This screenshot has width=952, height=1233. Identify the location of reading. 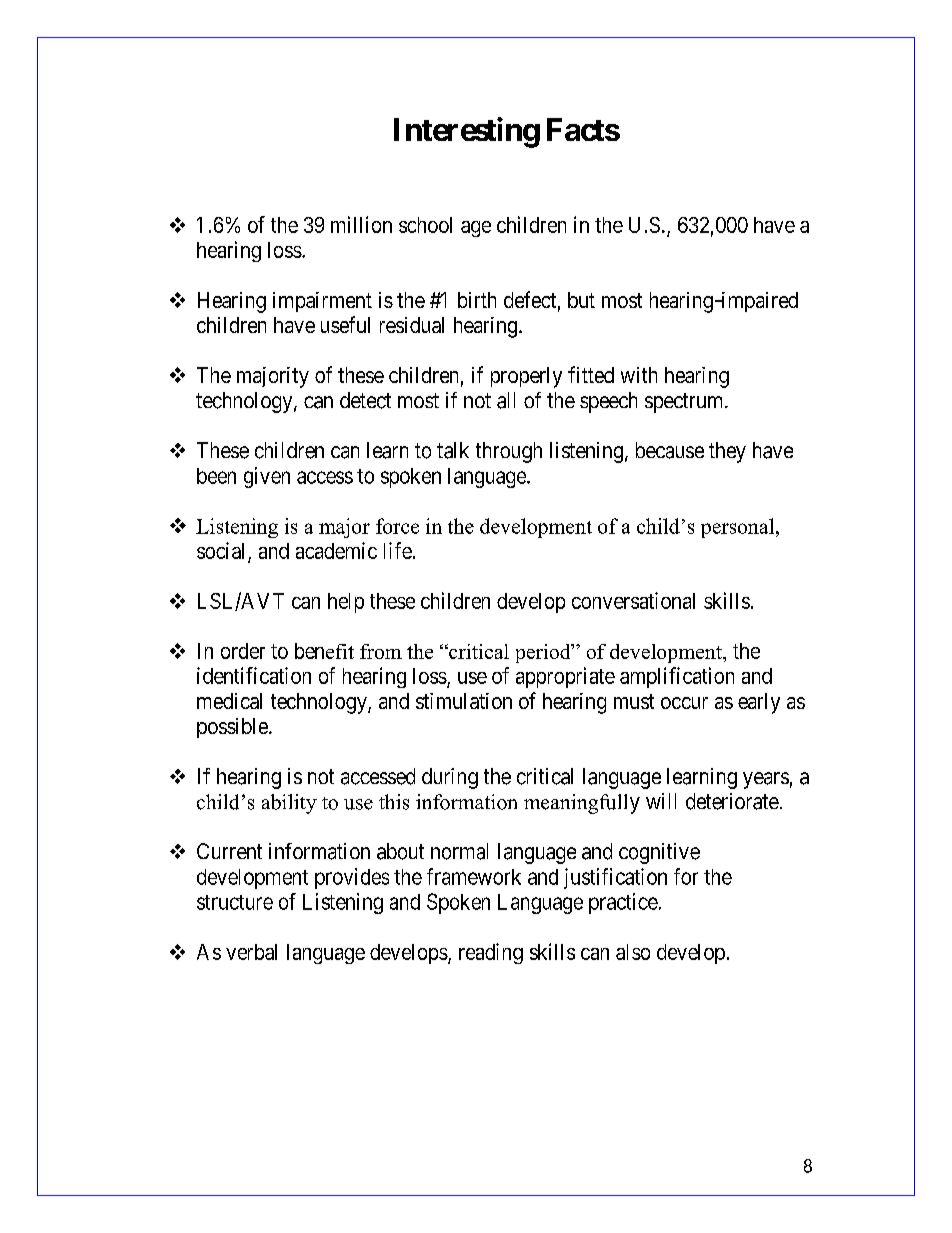
(491, 953).
